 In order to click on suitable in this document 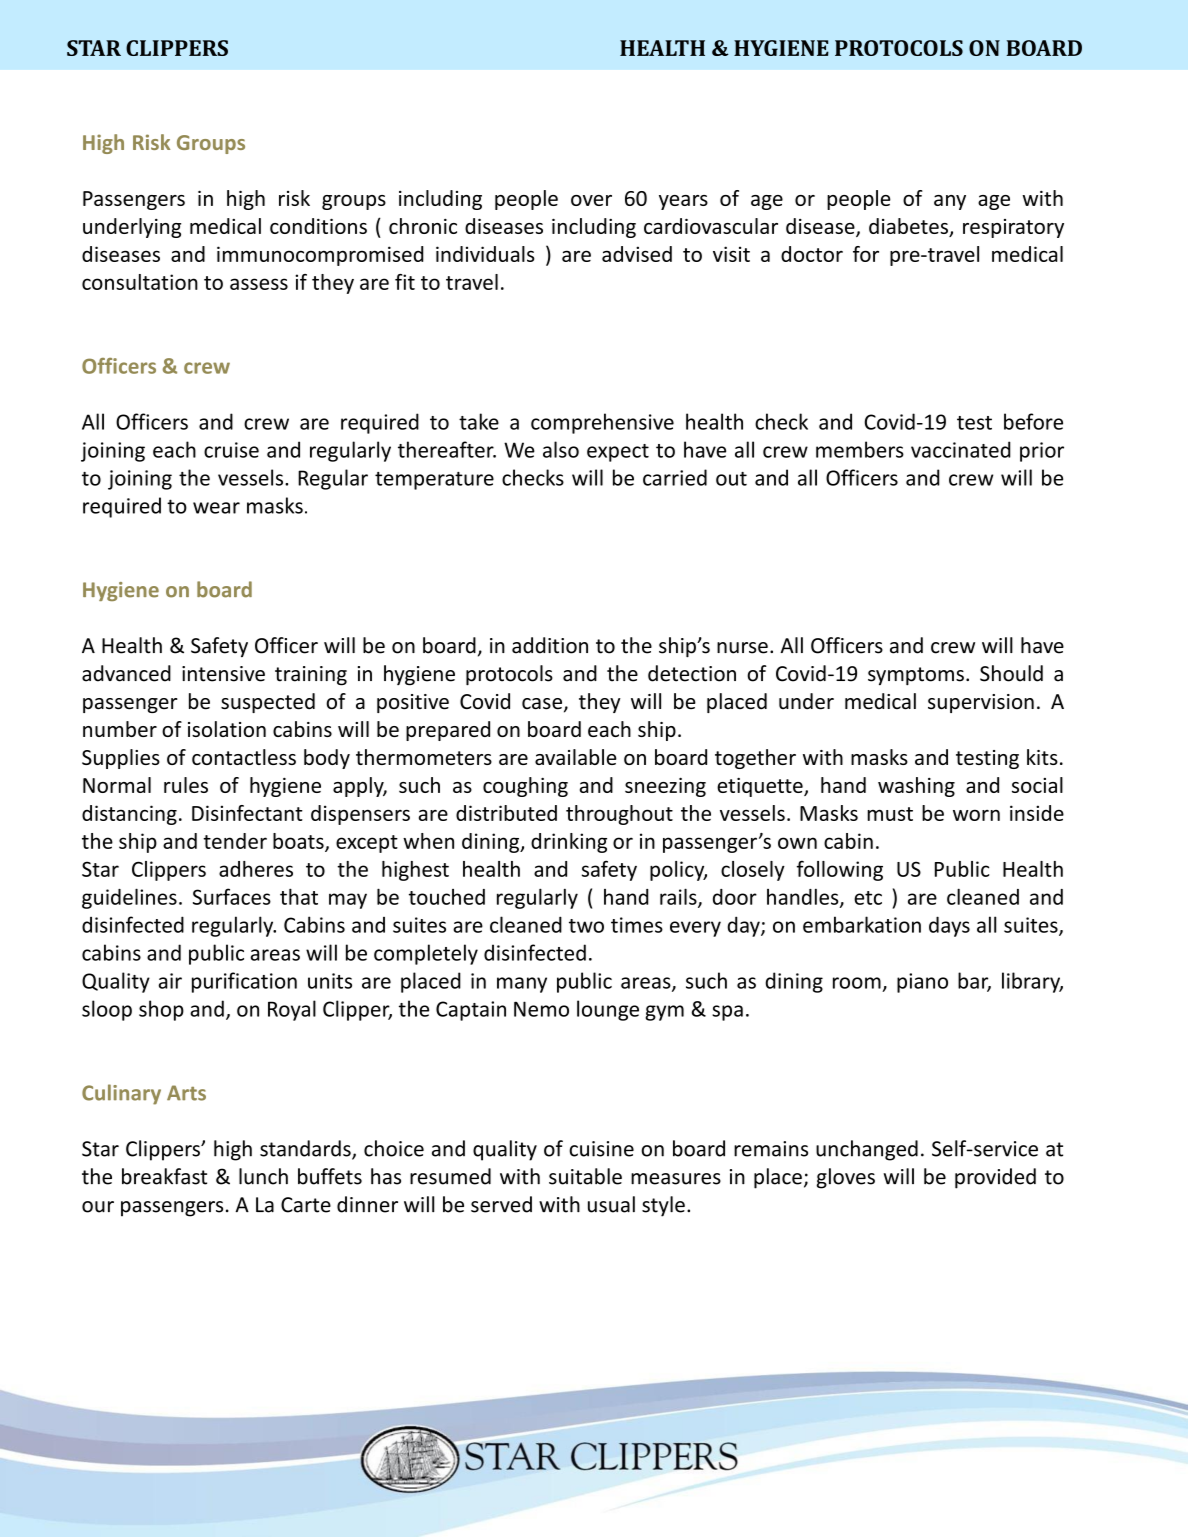, I will do `click(585, 1176)`.
